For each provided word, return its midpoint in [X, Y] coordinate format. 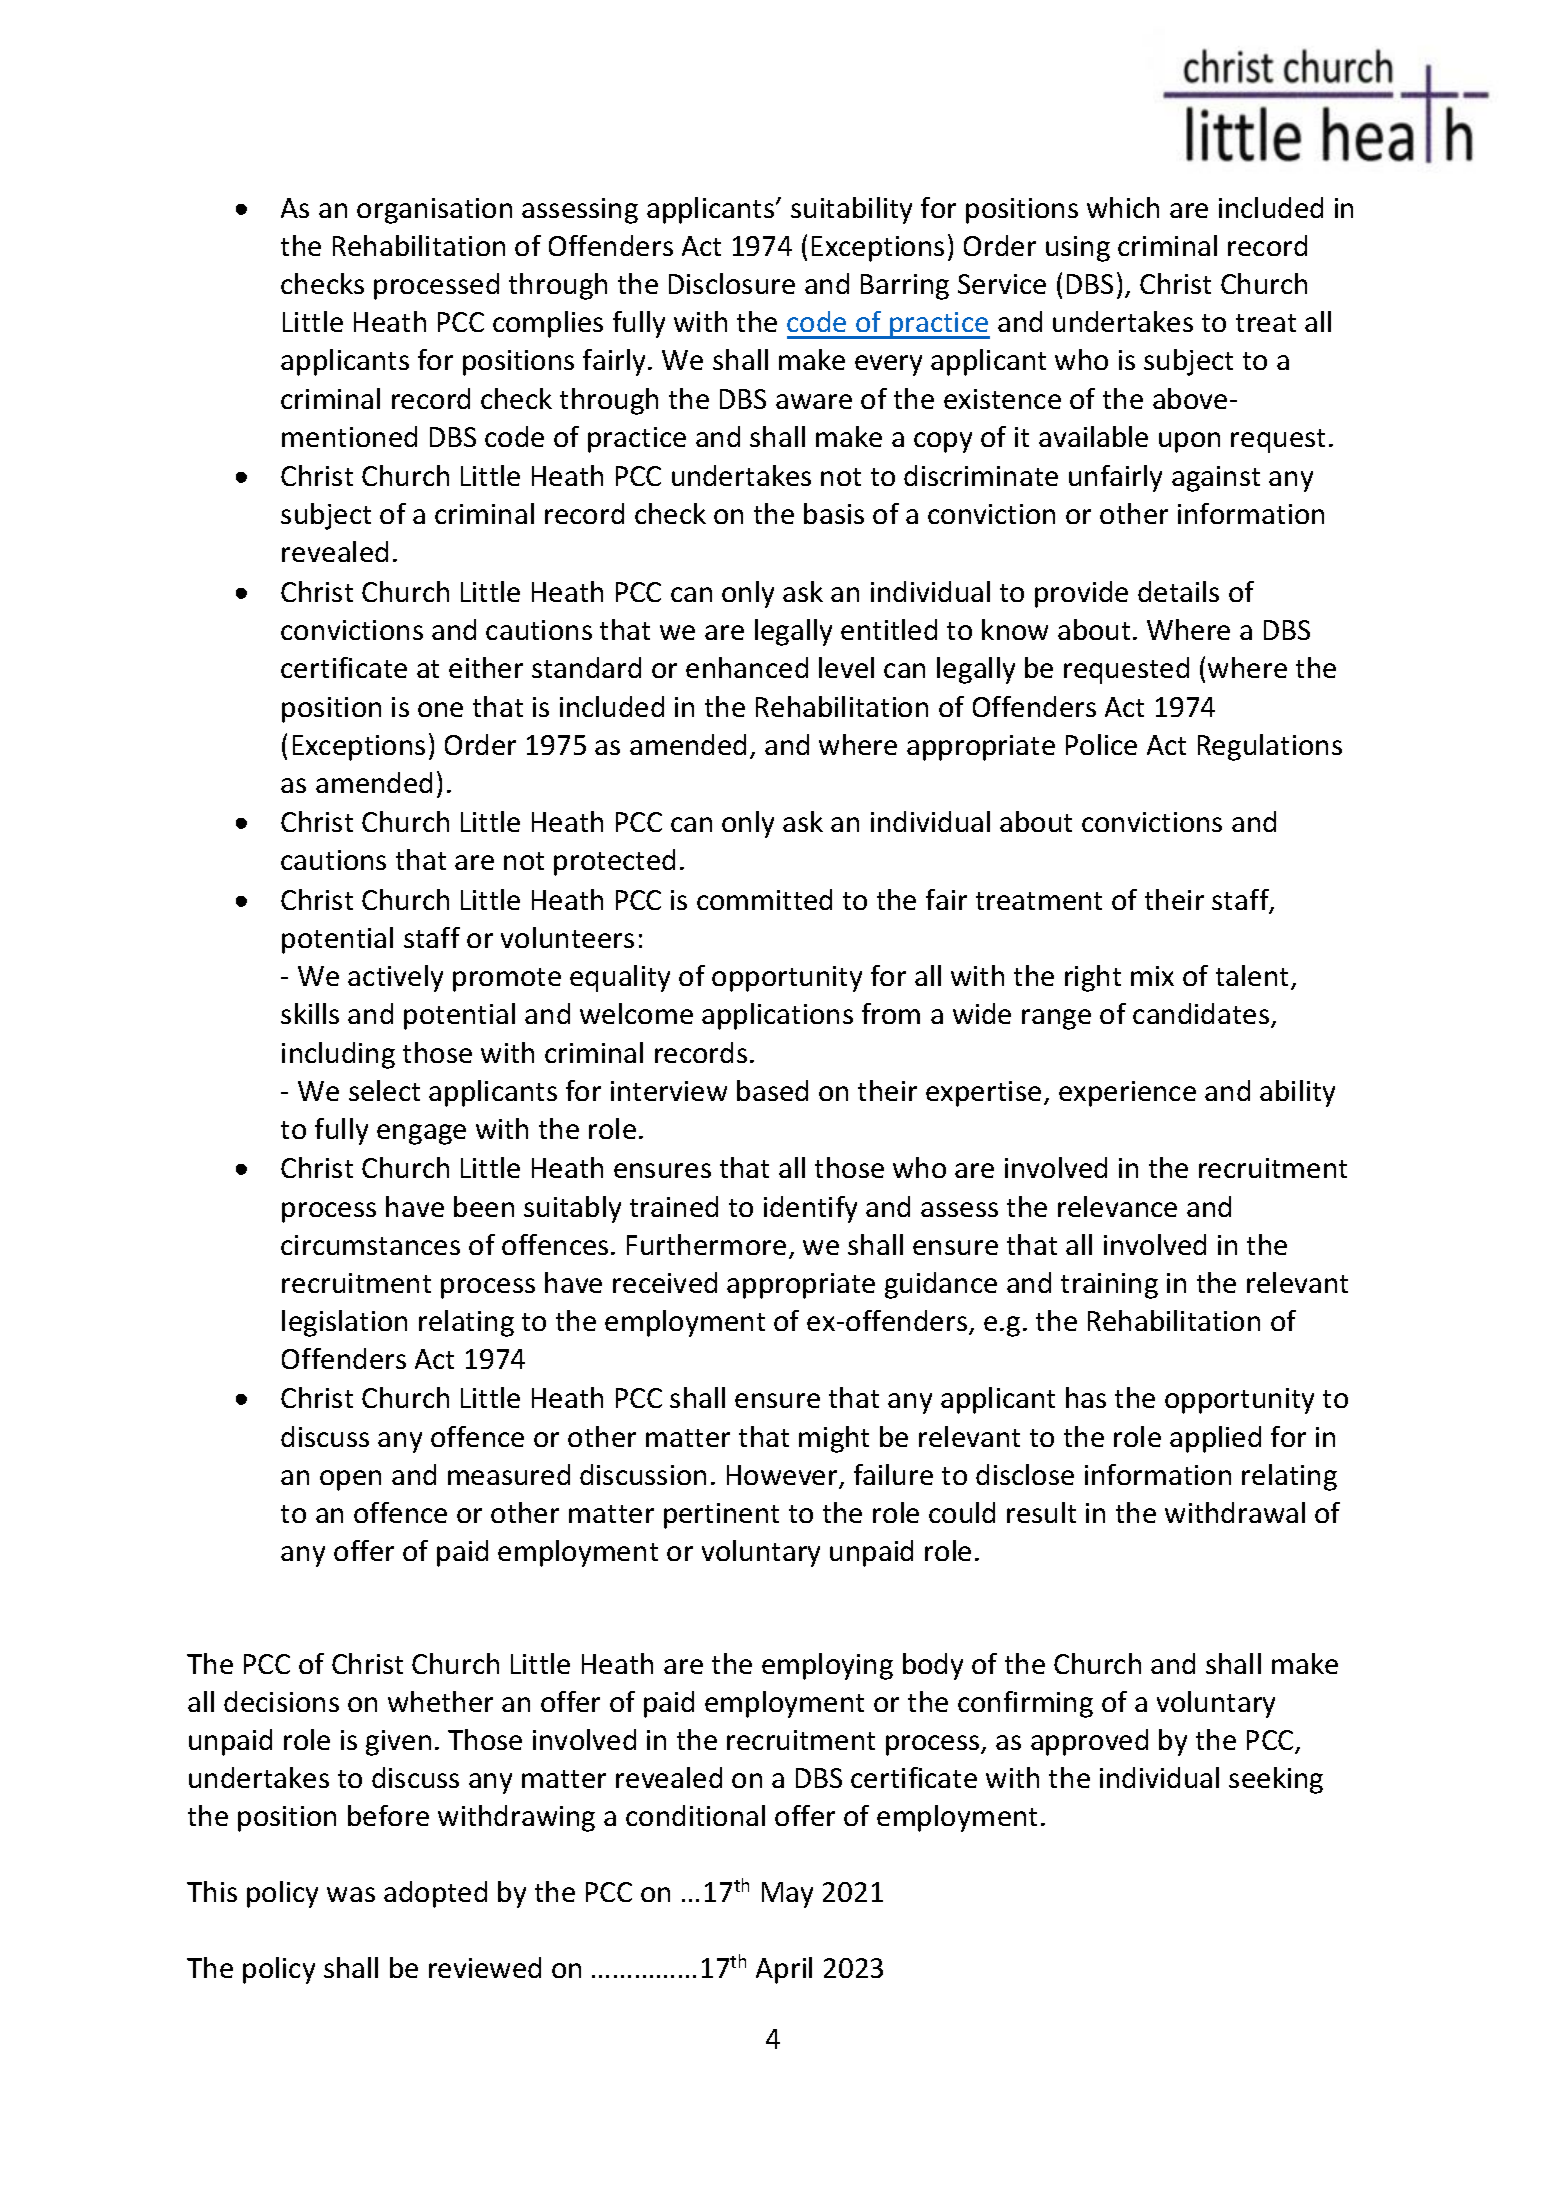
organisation [434, 211]
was [351, 1894]
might [834, 1439]
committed [764, 899]
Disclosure [732, 283]
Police [1101, 744]
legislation [344, 1323]
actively [395, 978]
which [1123, 207]
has [1086, 1397]
